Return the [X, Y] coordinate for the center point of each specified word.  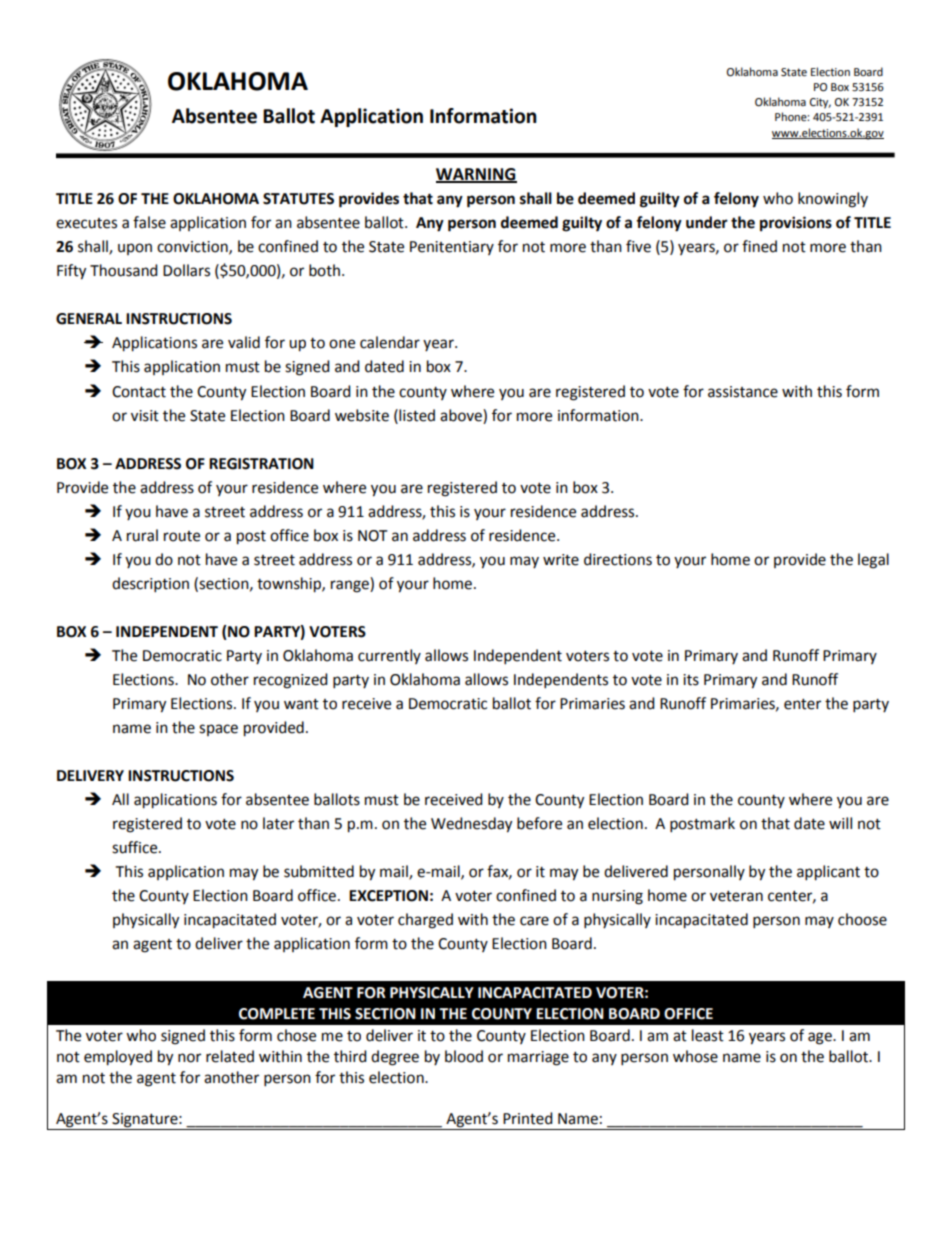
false [149, 222]
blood [464, 1056]
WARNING [476, 175]
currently [389, 656]
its [691, 680]
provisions [796, 224]
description [150, 585]
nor [189, 1058]
